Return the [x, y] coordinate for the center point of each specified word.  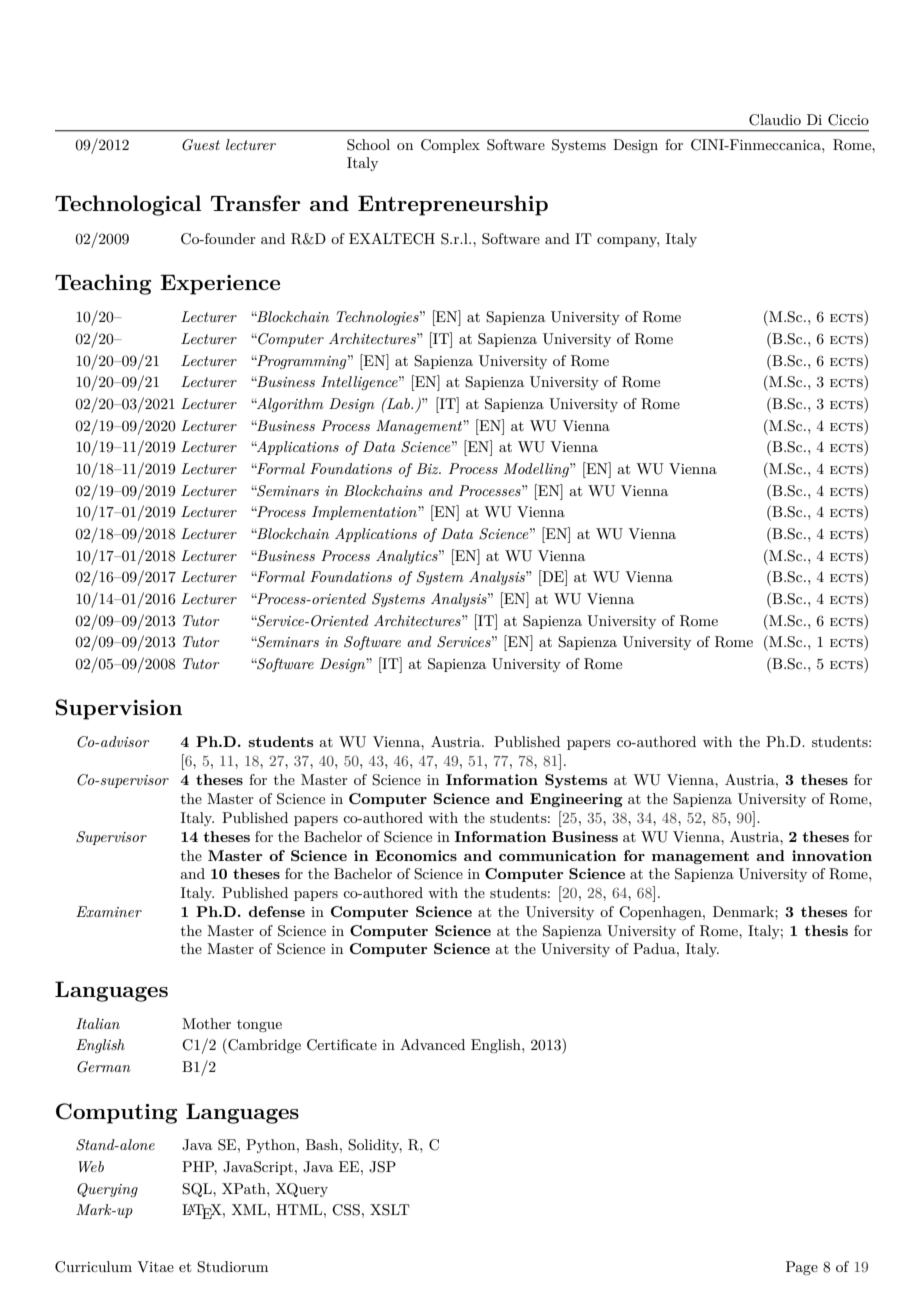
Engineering [576, 800]
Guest [201, 145]
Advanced [432, 1044]
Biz [429, 468]
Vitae [155, 1266]
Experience [220, 284]
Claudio [775, 120]
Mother [206, 1023]
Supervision [119, 709]
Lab [398, 403]
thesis [826, 930]
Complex [450, 146]
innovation [832, 855]
